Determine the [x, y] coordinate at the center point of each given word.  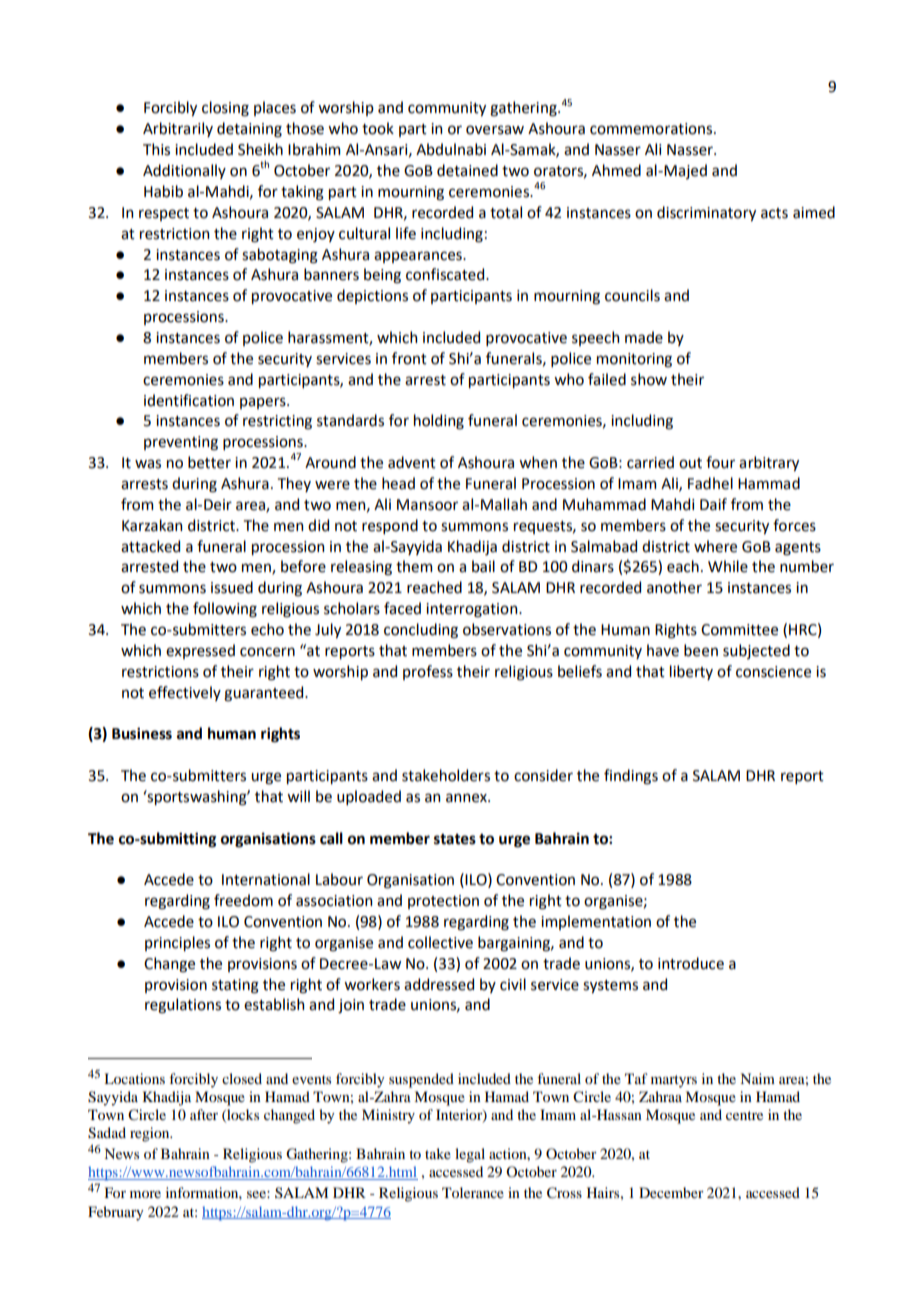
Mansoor [427, 505]
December [671, 1192]
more [145, 1194]
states [455, 839]
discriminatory [706, 213]
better [209, 462]
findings [631, 777]
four [720, 462]
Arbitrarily [178, 129]
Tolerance [473, 1192]
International [266, 879]
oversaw [495, 130]
